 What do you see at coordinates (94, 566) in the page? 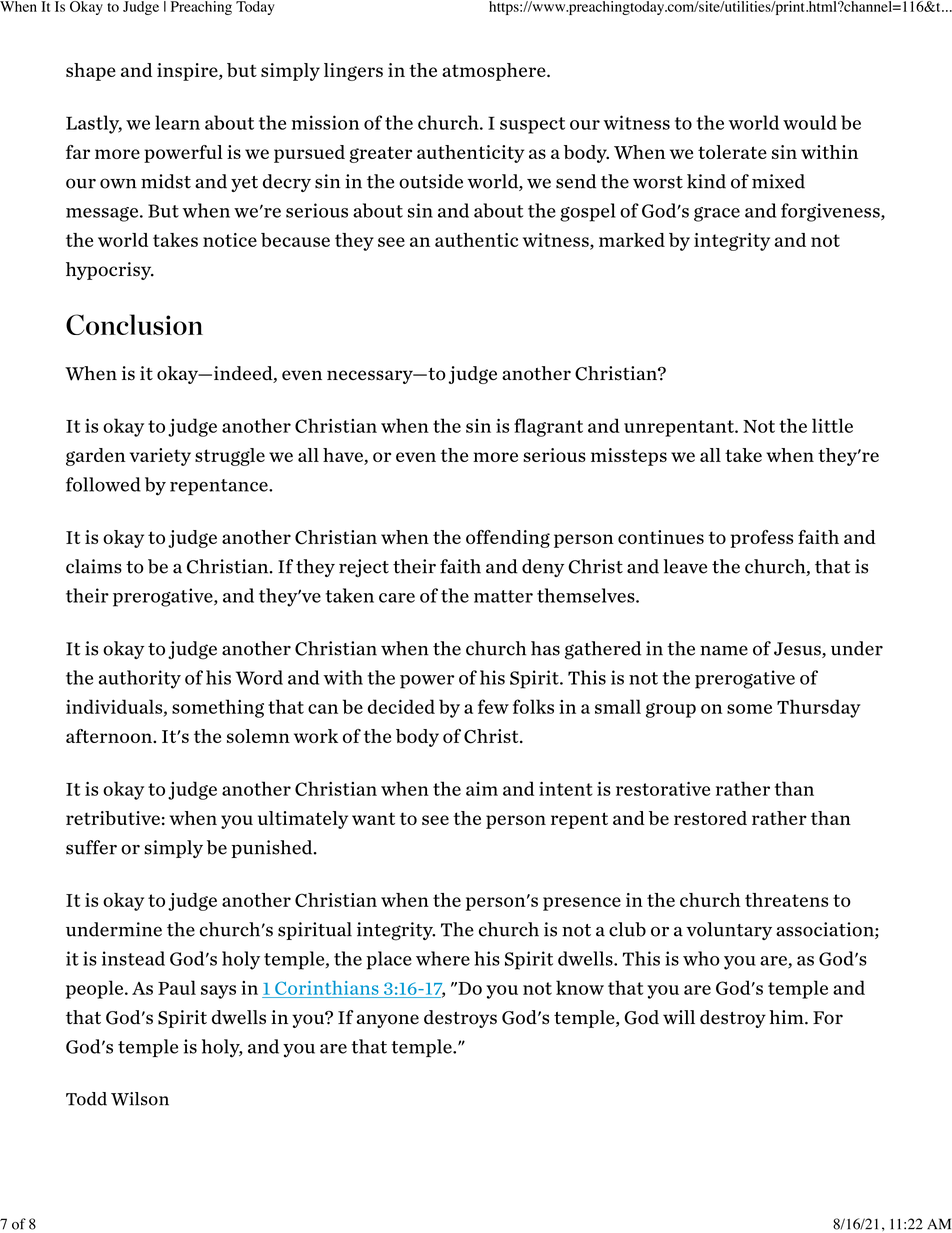
I see `claims` at bounding box center [94, 566].
